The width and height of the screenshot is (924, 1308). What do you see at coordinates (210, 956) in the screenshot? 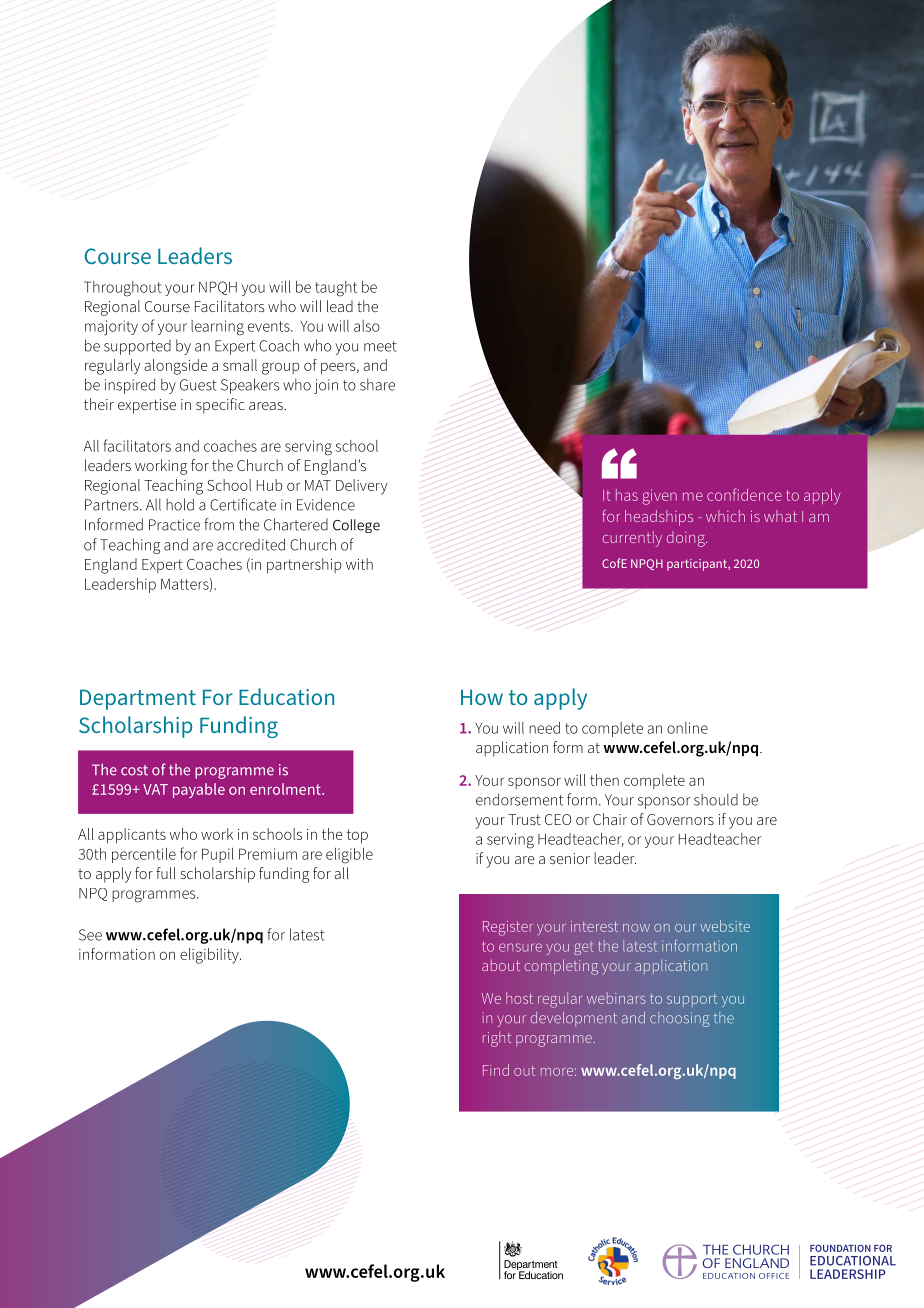
I see `eligibility` at bounding box center [210, 956].
